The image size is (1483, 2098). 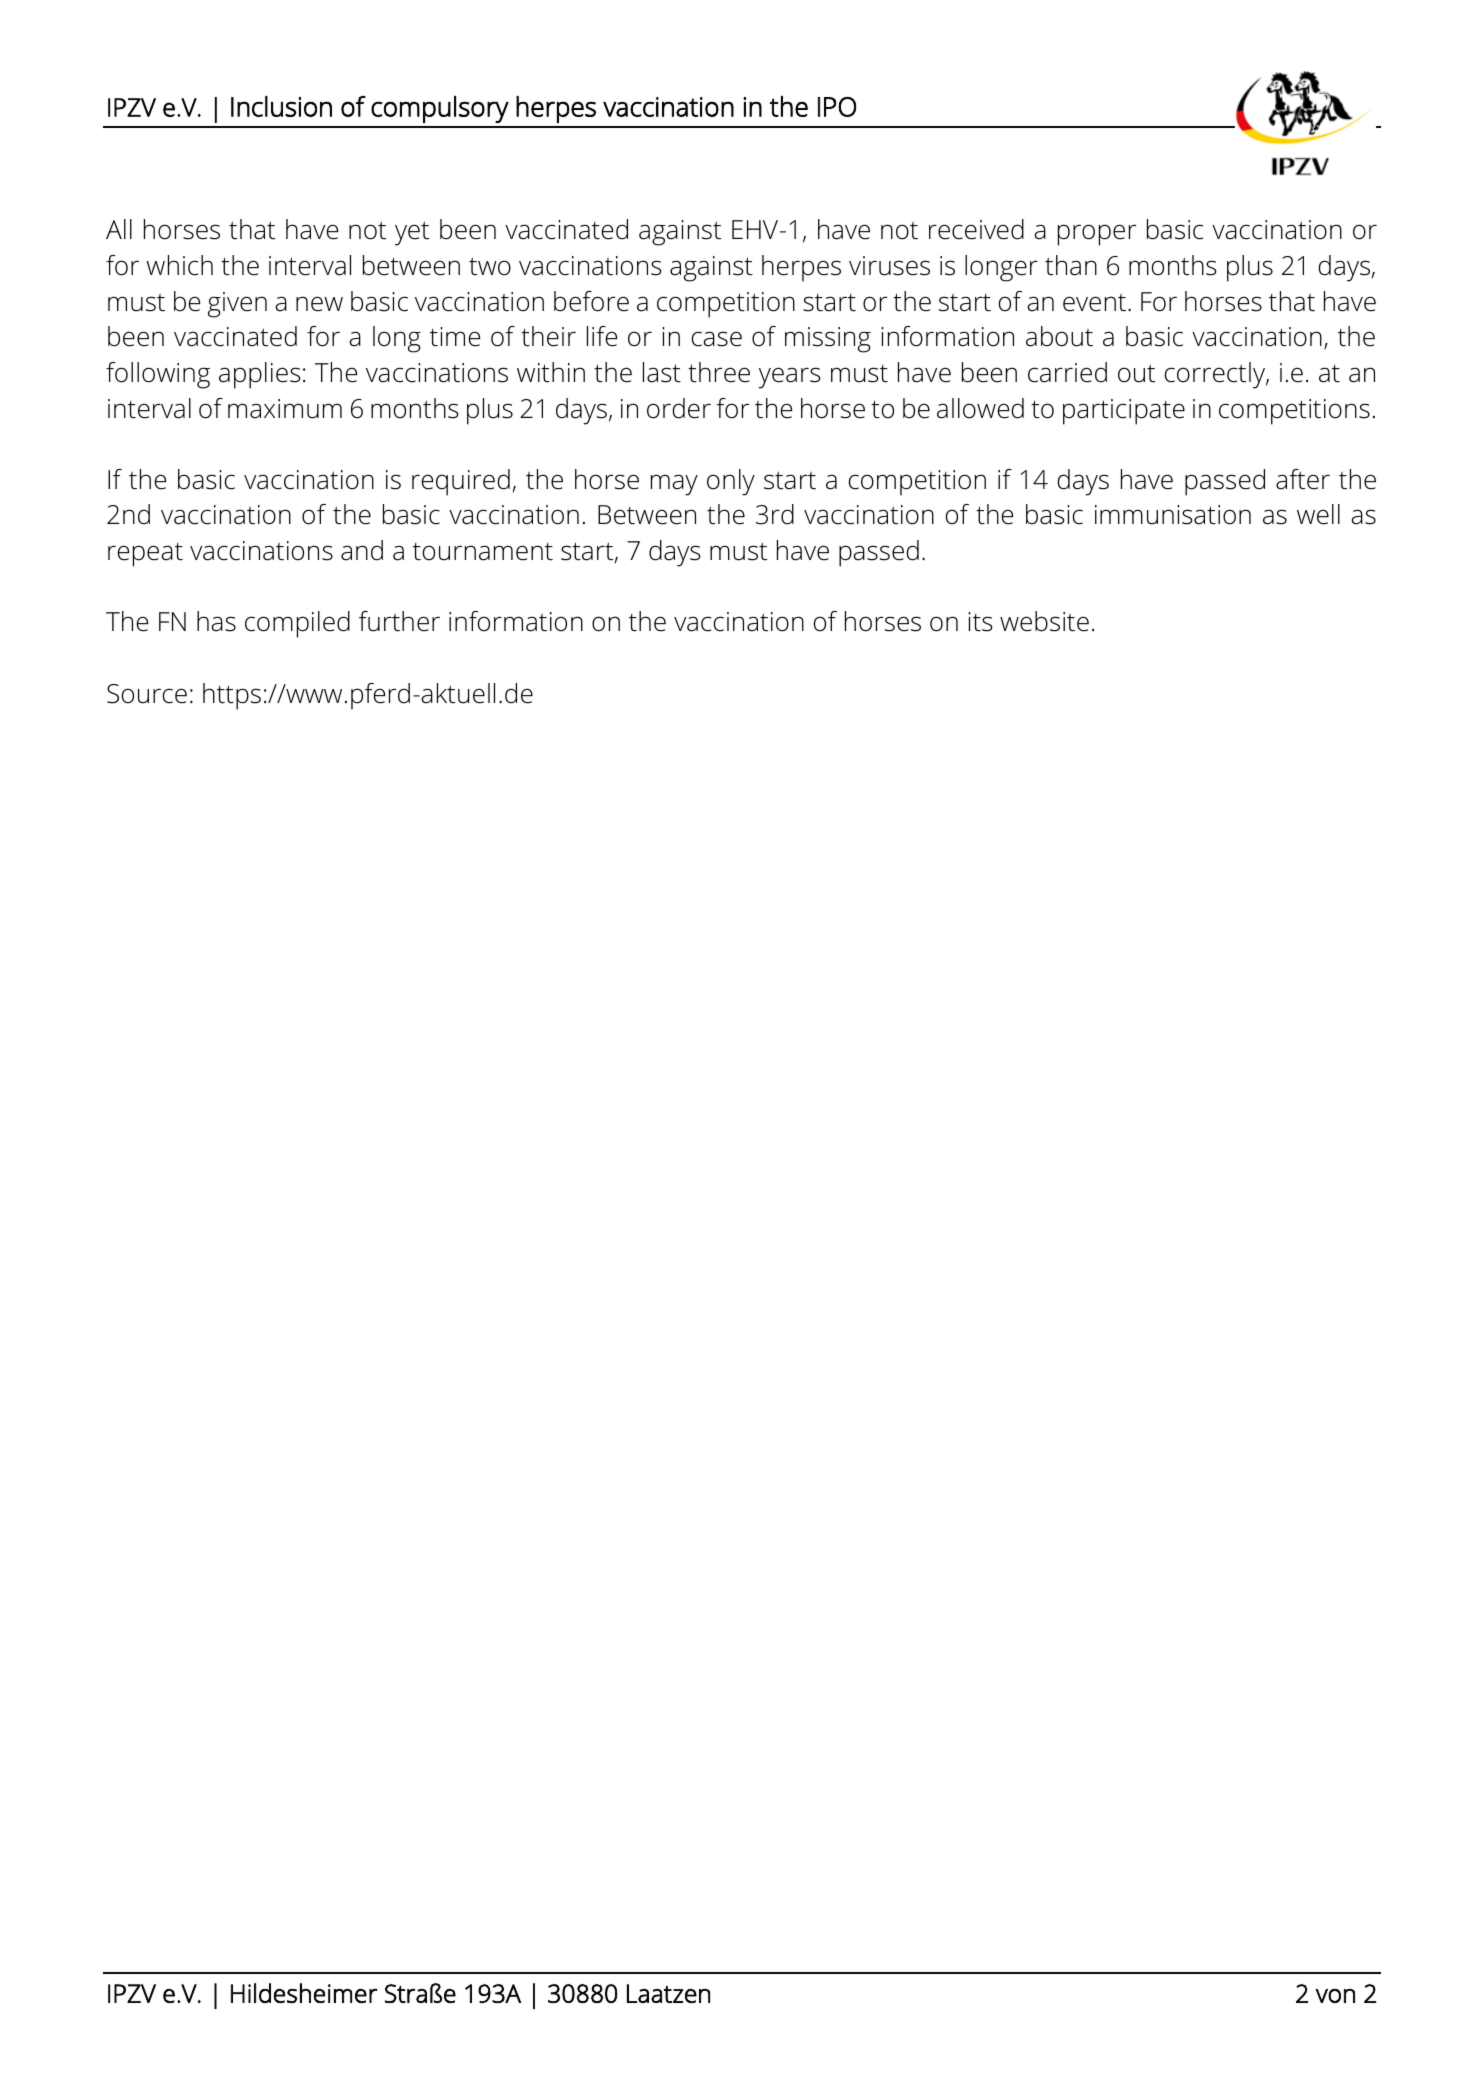 I want to click on proper, so click(x=1097, y=235).
